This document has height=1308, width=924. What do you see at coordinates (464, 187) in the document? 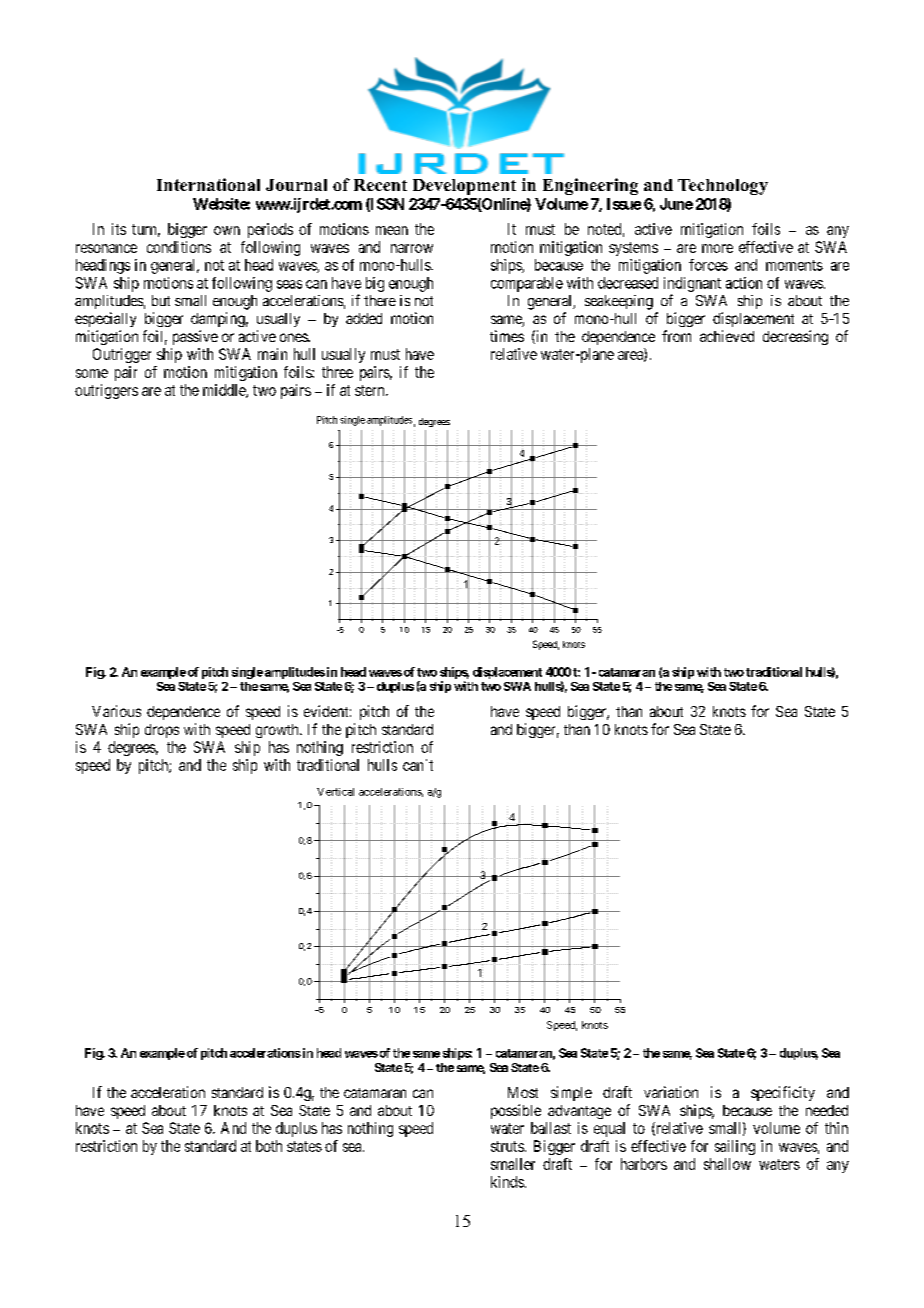
I see `Development` at bounding box center [464, 187].
